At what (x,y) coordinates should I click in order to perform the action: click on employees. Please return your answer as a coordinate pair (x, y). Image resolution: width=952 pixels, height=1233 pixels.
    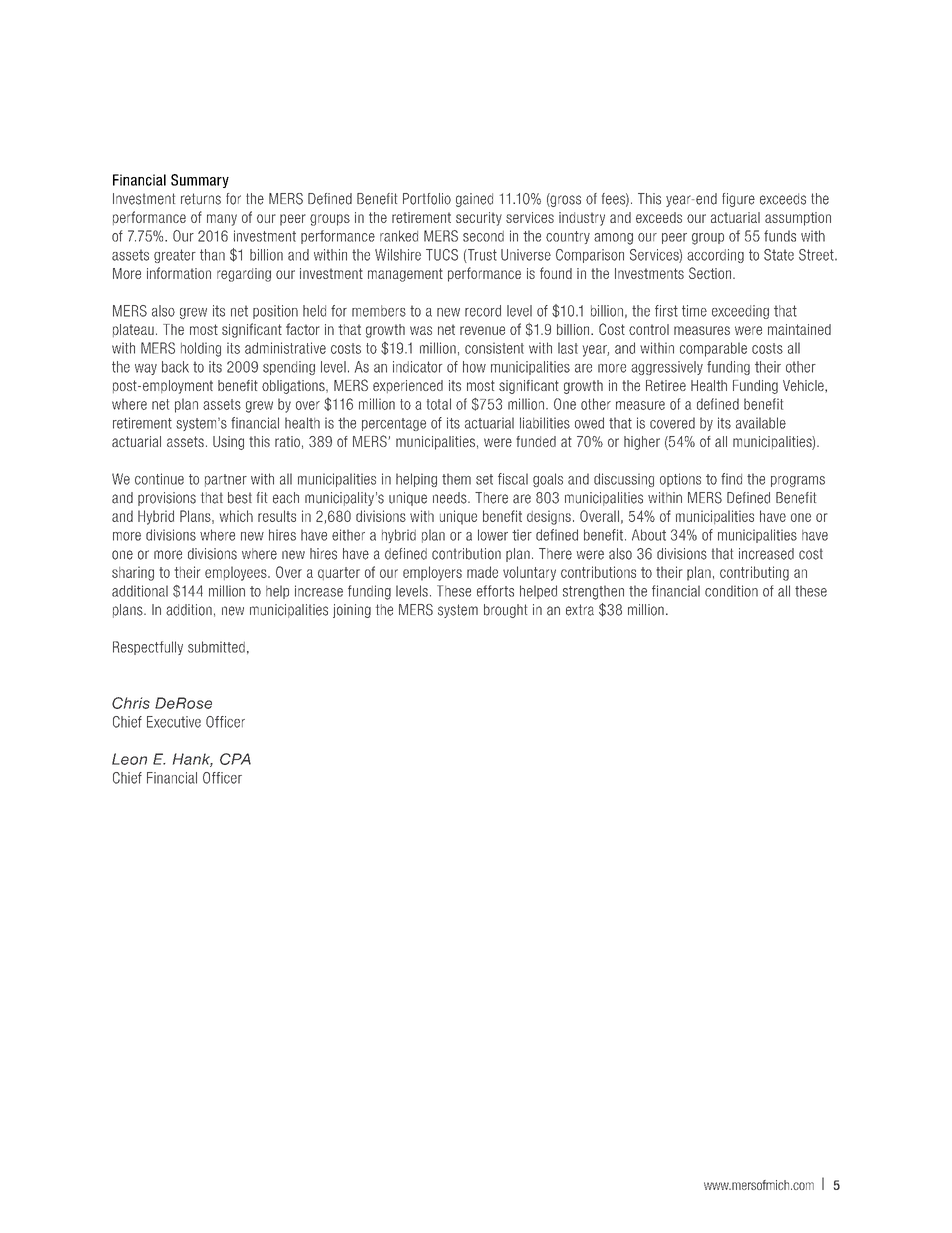
    Looking at the image, I should click on (237, 573).
